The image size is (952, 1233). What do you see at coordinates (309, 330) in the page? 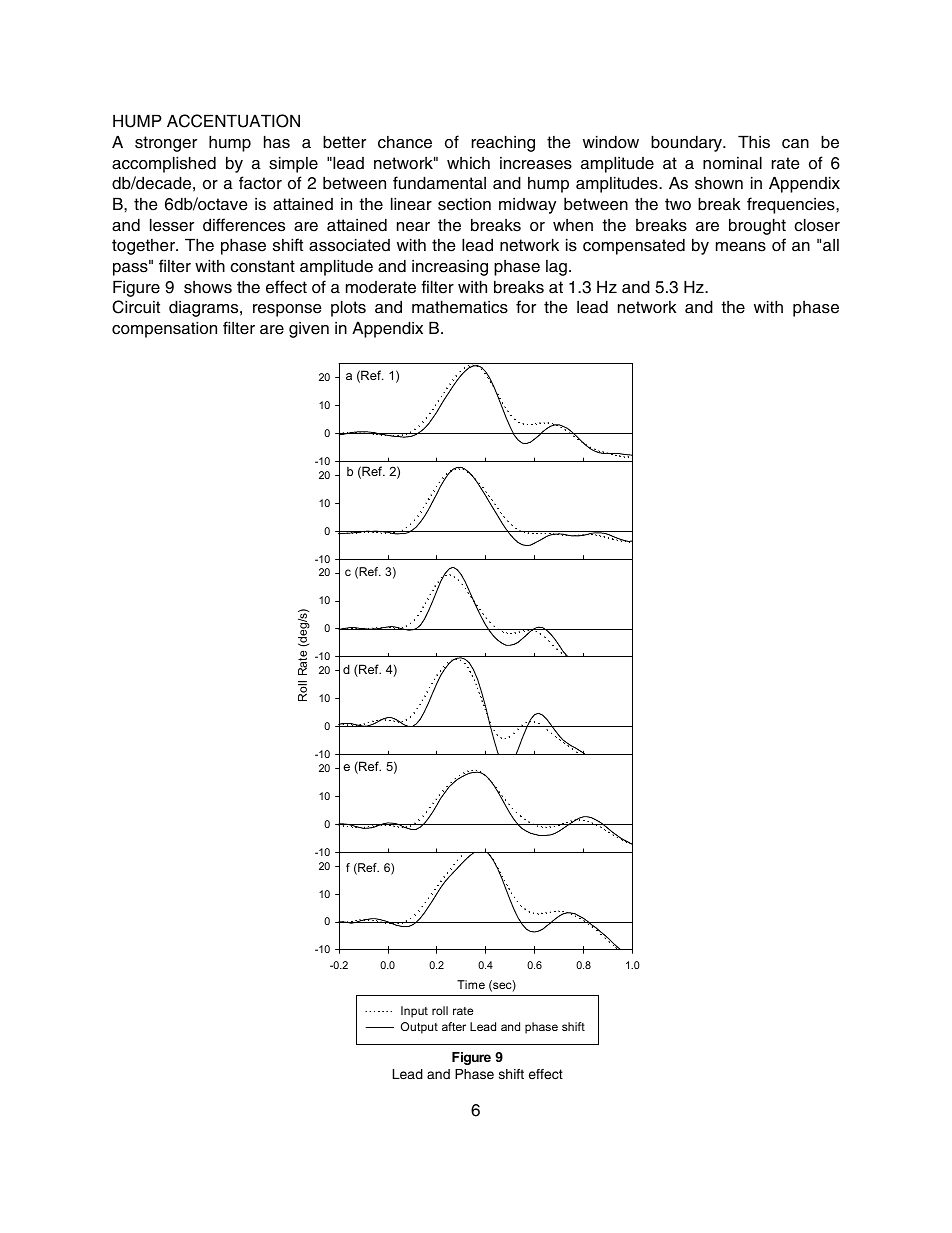
I see `given` at bounding box center [309, 330].
